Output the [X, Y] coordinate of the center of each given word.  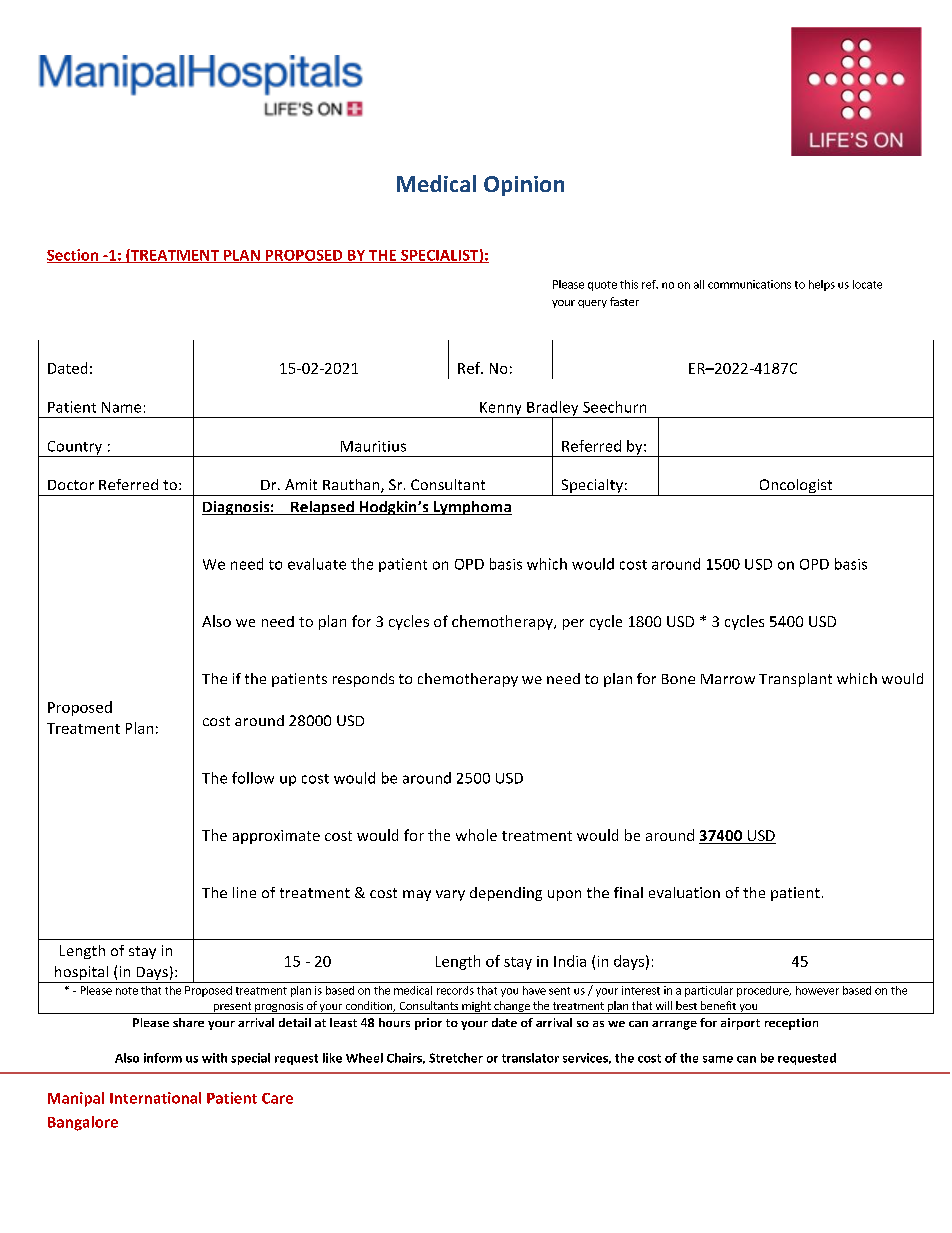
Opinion [524, 186]
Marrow [728, 679]
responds [363, 680]
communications [749, 284]
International [155, 1098]
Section [74, 256]
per [573, 624]
